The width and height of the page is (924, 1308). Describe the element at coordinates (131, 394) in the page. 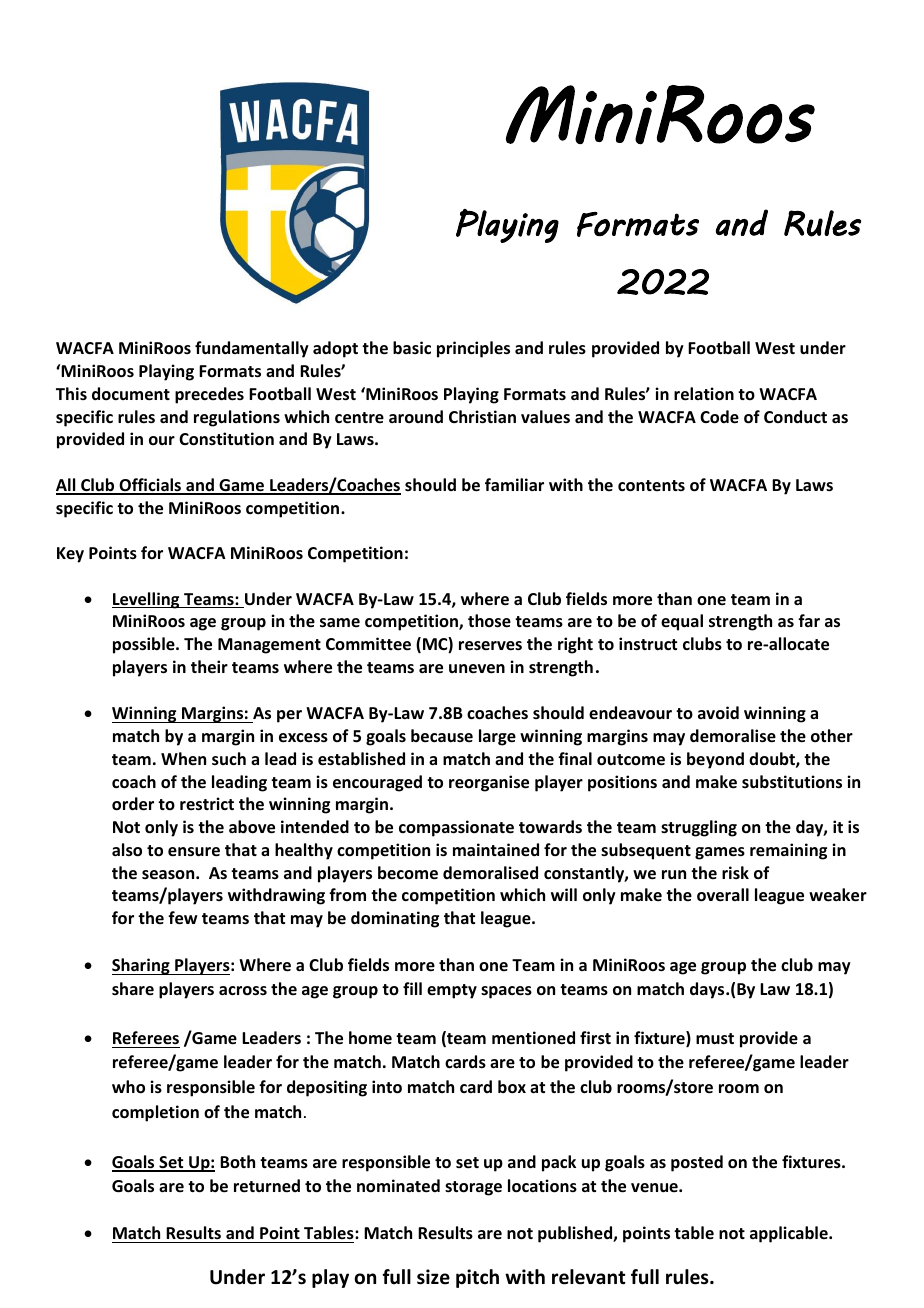

I see `document` at that location.
